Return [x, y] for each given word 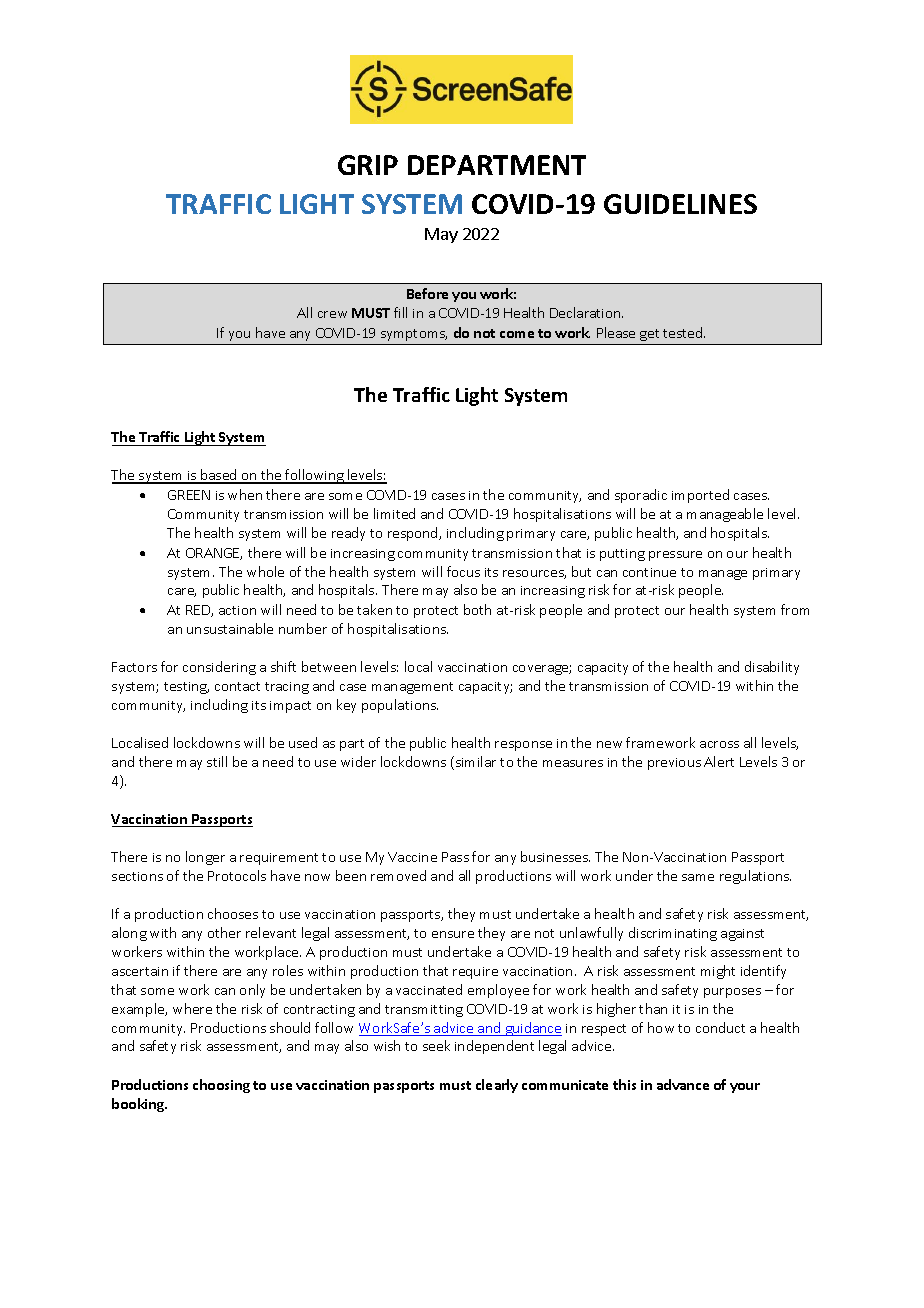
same [698, 877]
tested [684, 332]
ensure [453, 934]
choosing [221, 1086]
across [719, 744]
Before [427, 293]
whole [265, 571]
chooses [233, 913]
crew [332, 314]
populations [400, 706]
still [217, 761]
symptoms [414, 335]
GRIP [368, 165]
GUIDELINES [680, 204]
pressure [675, 556]
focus [463, 571]
